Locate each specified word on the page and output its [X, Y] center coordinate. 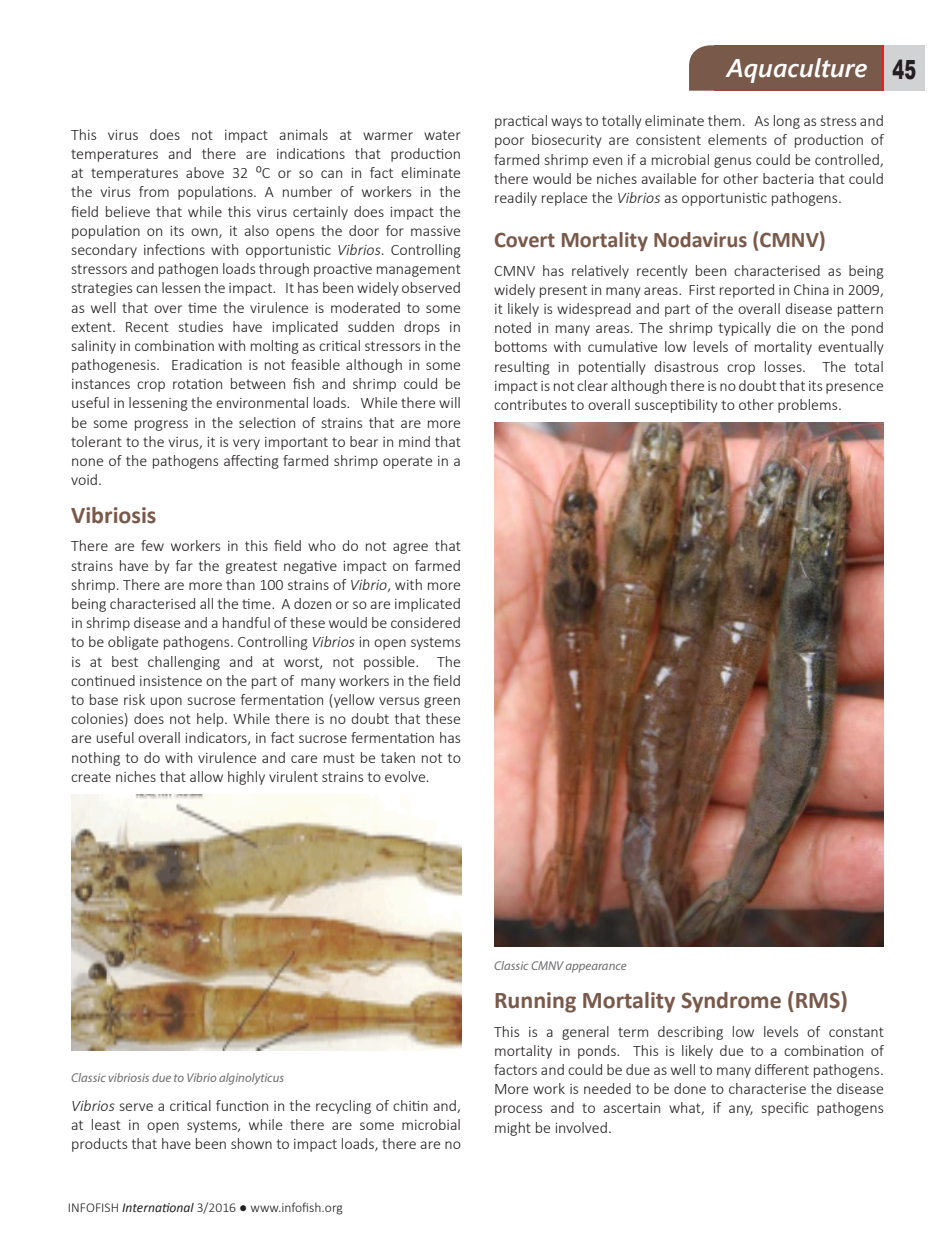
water [442, 135]
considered [425, 622]
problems [809, 406]
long [787, 122]
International [158, 1208]
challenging [184, 663]
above [205, 172]
